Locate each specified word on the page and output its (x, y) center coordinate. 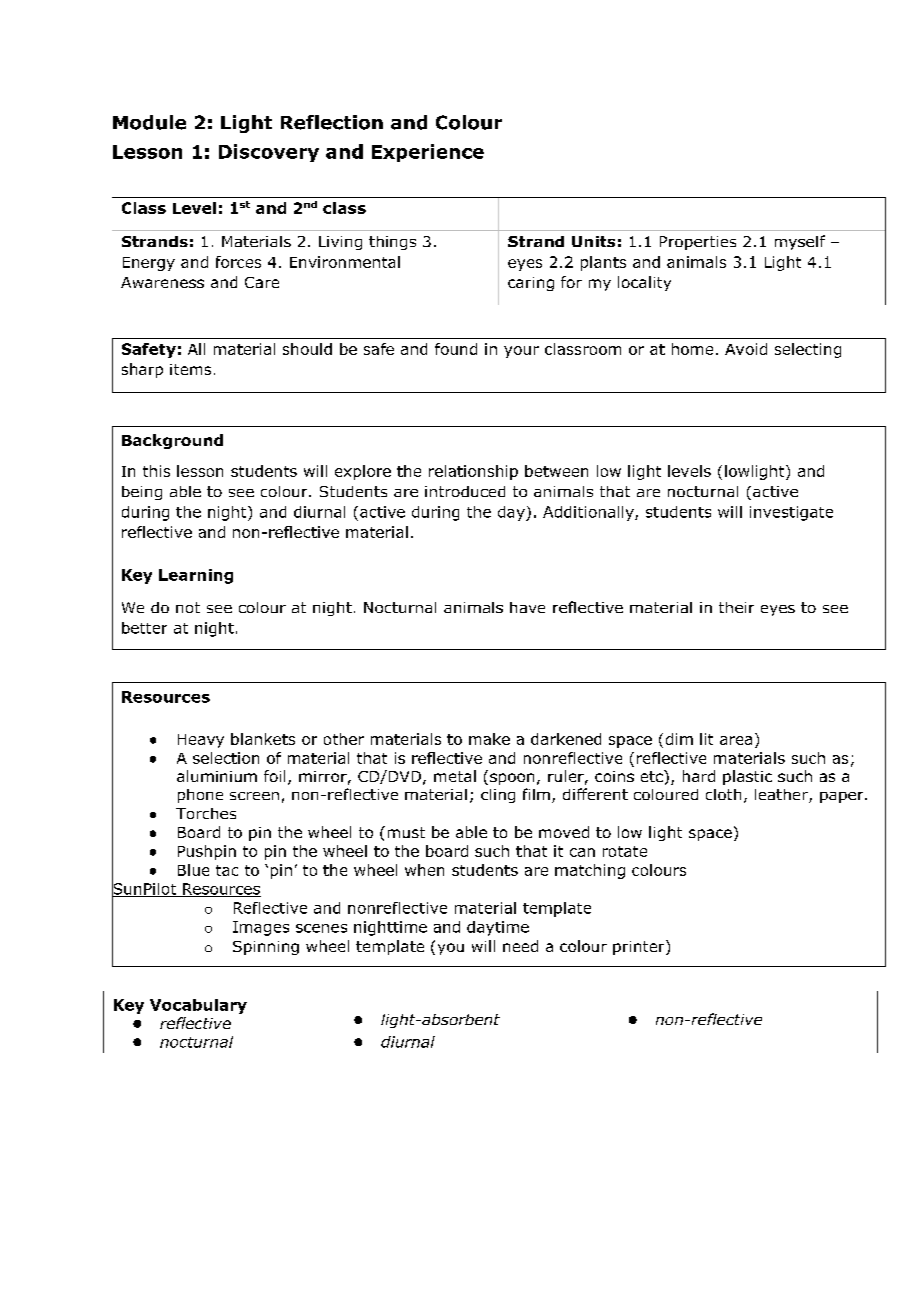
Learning (196, 576)
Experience (428, 153)
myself (800, 242)
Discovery (269, 153)
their (736, 607)
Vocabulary (198, 1006)
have (527, 607)
